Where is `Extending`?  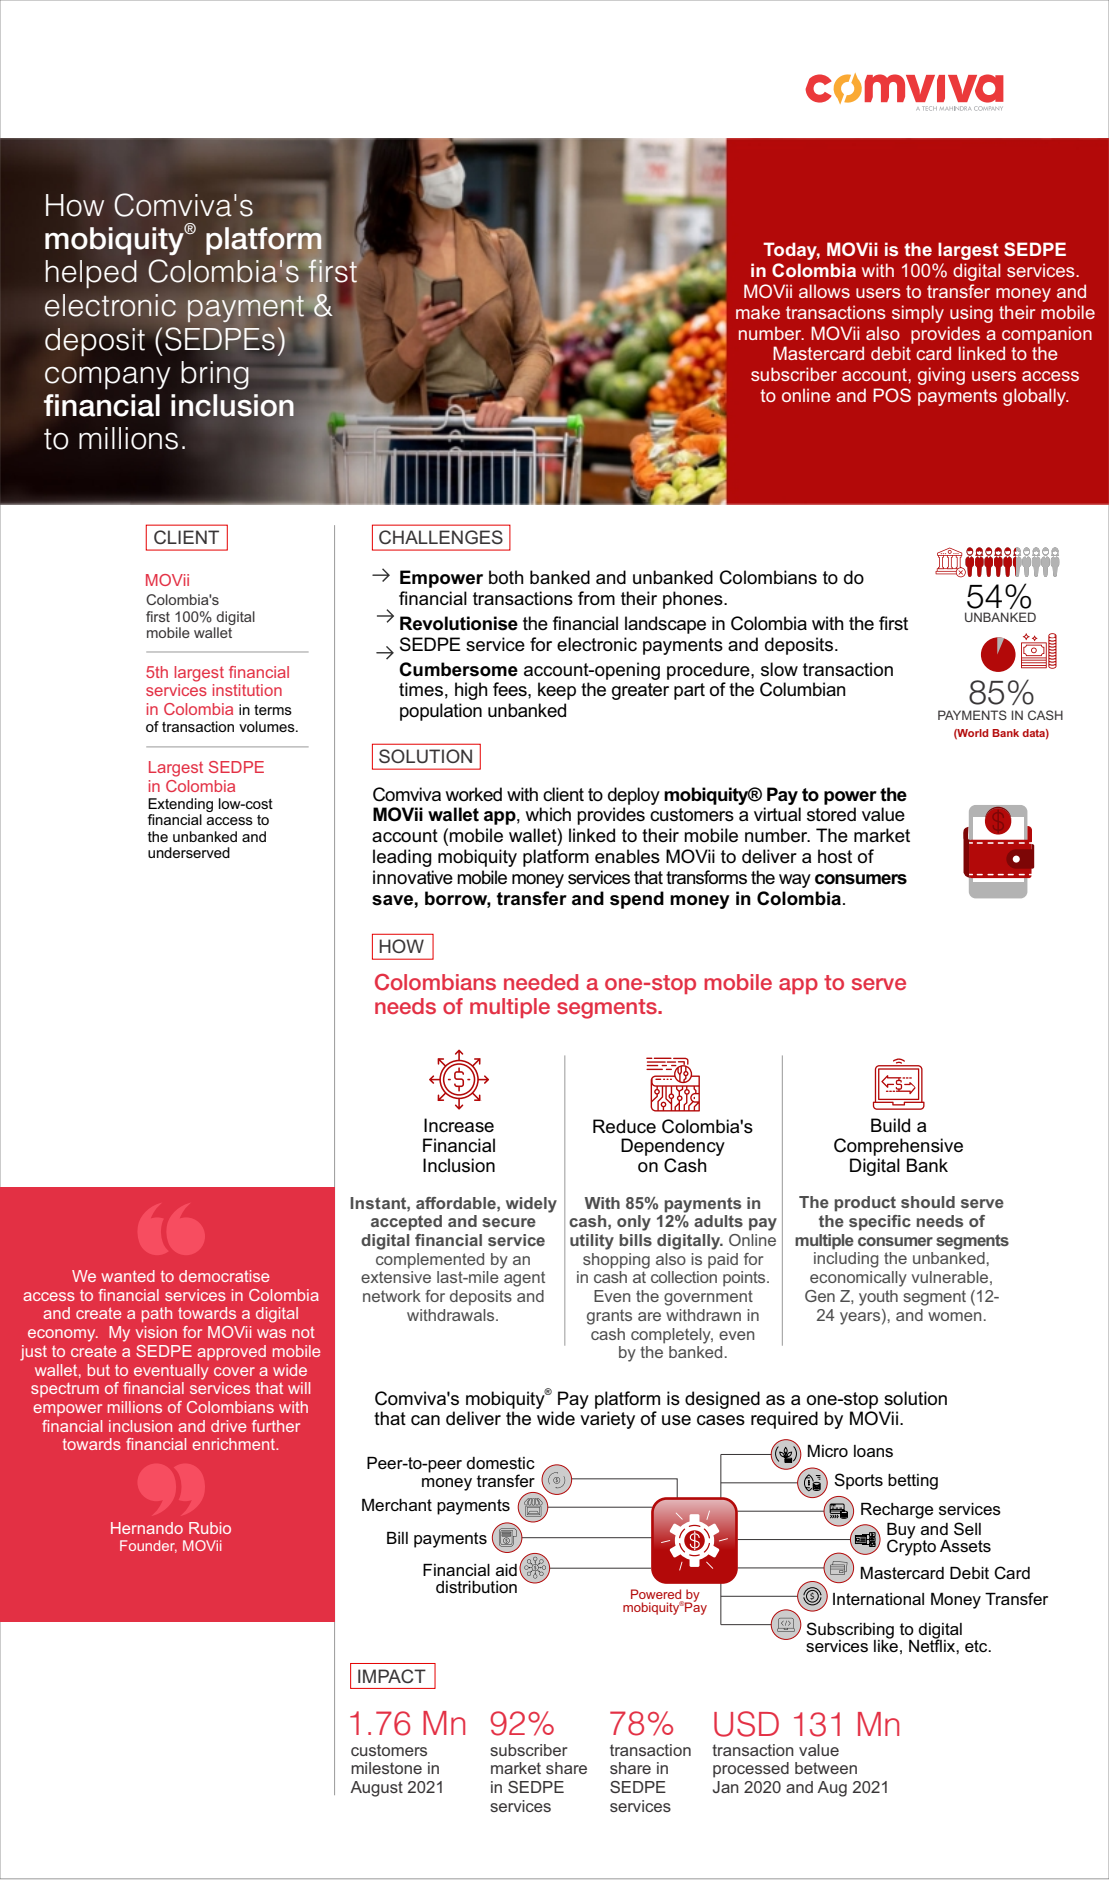 Extending is located at coordinates (180, 805).
